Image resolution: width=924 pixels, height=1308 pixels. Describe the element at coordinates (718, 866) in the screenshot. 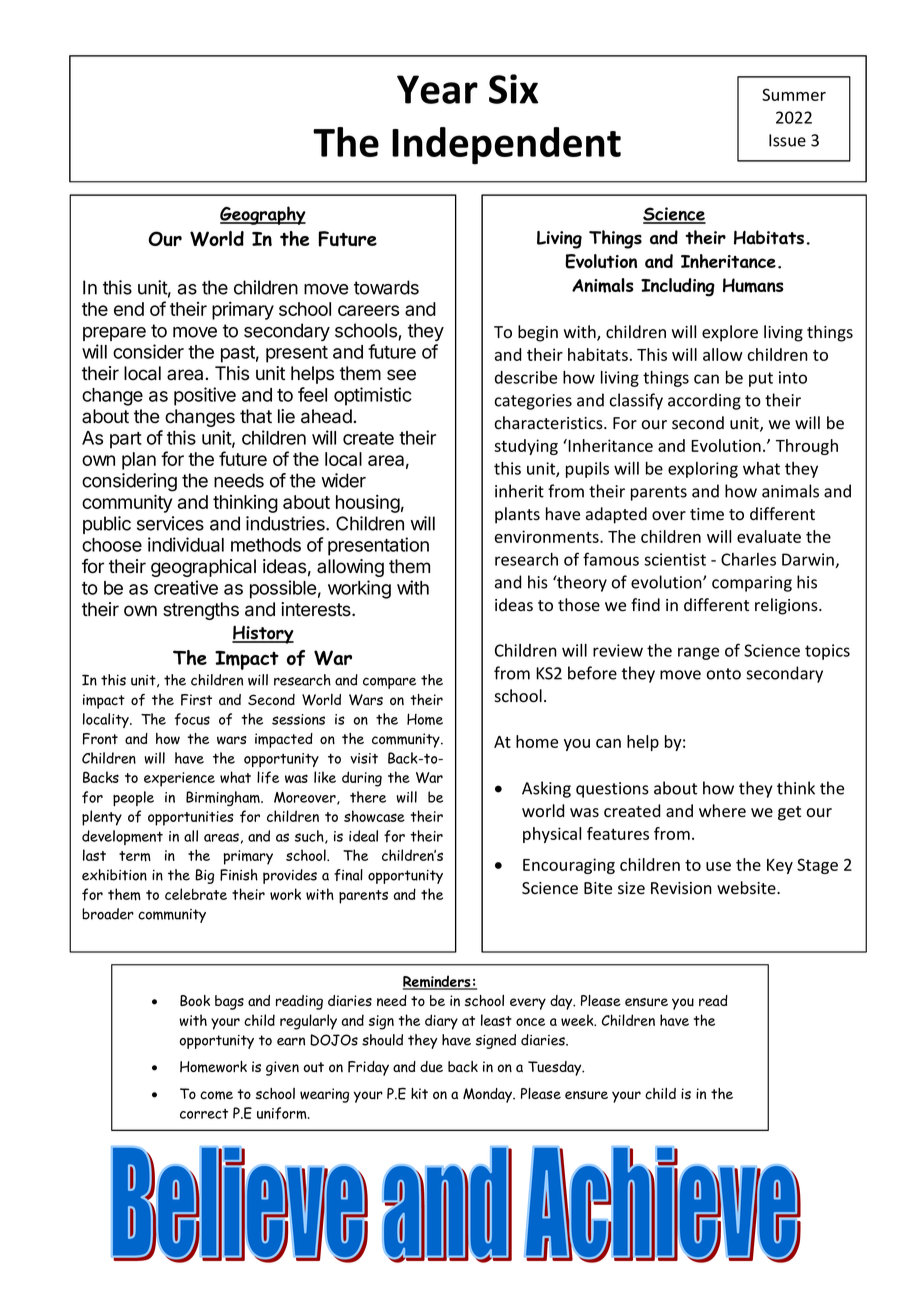

I see `use` at that location.
